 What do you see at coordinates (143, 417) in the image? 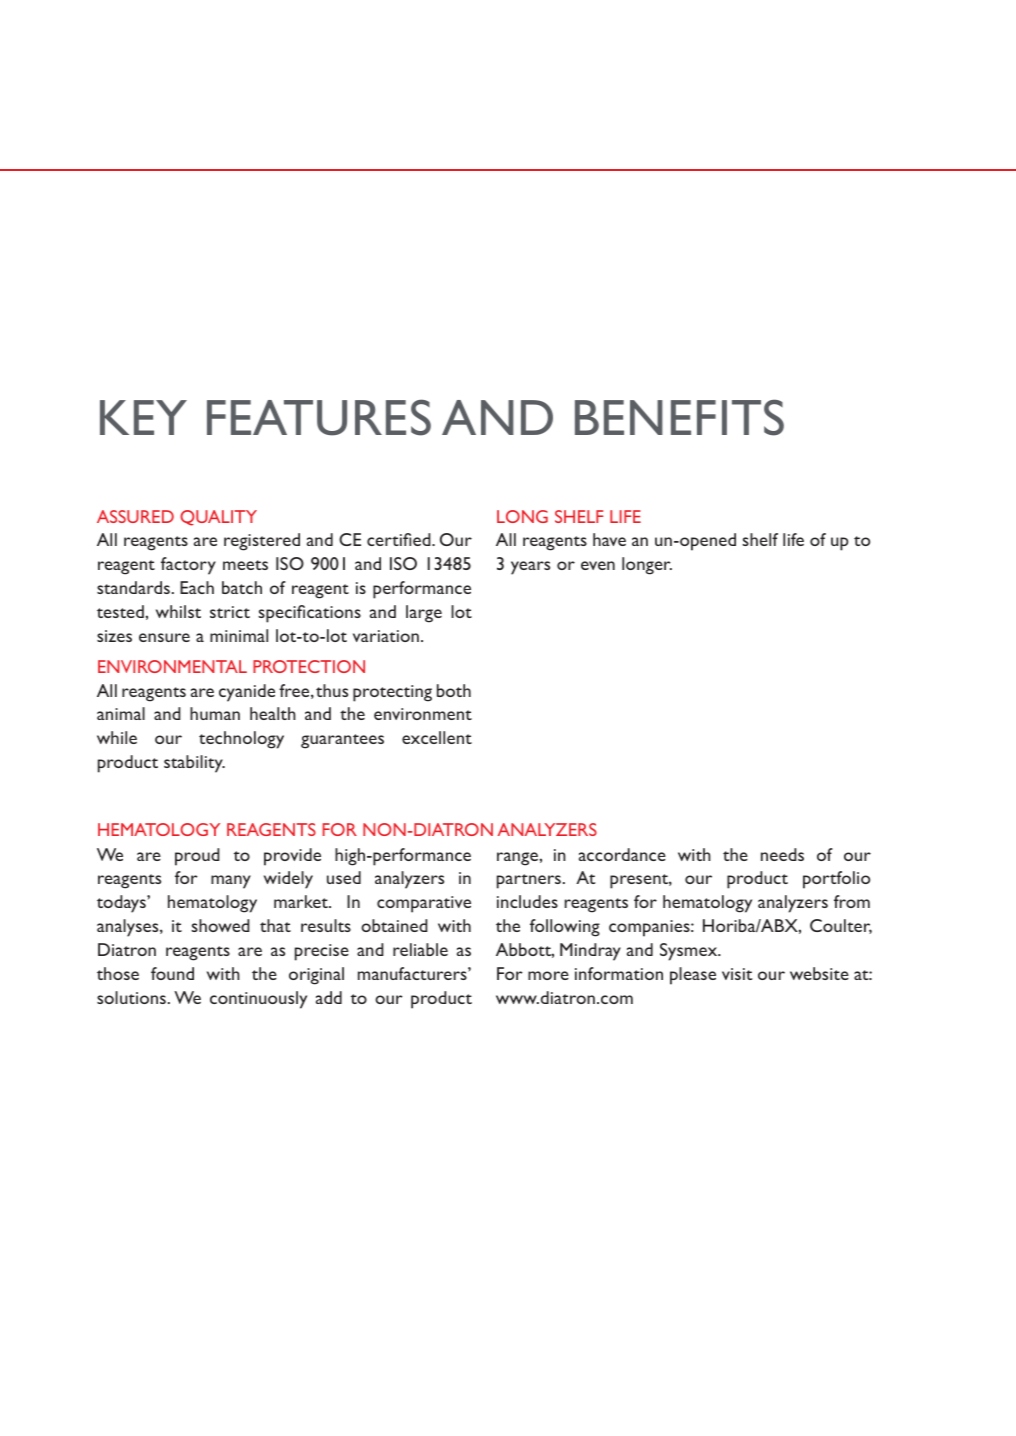
I see `KEY` at bounding box center [143, 417].
